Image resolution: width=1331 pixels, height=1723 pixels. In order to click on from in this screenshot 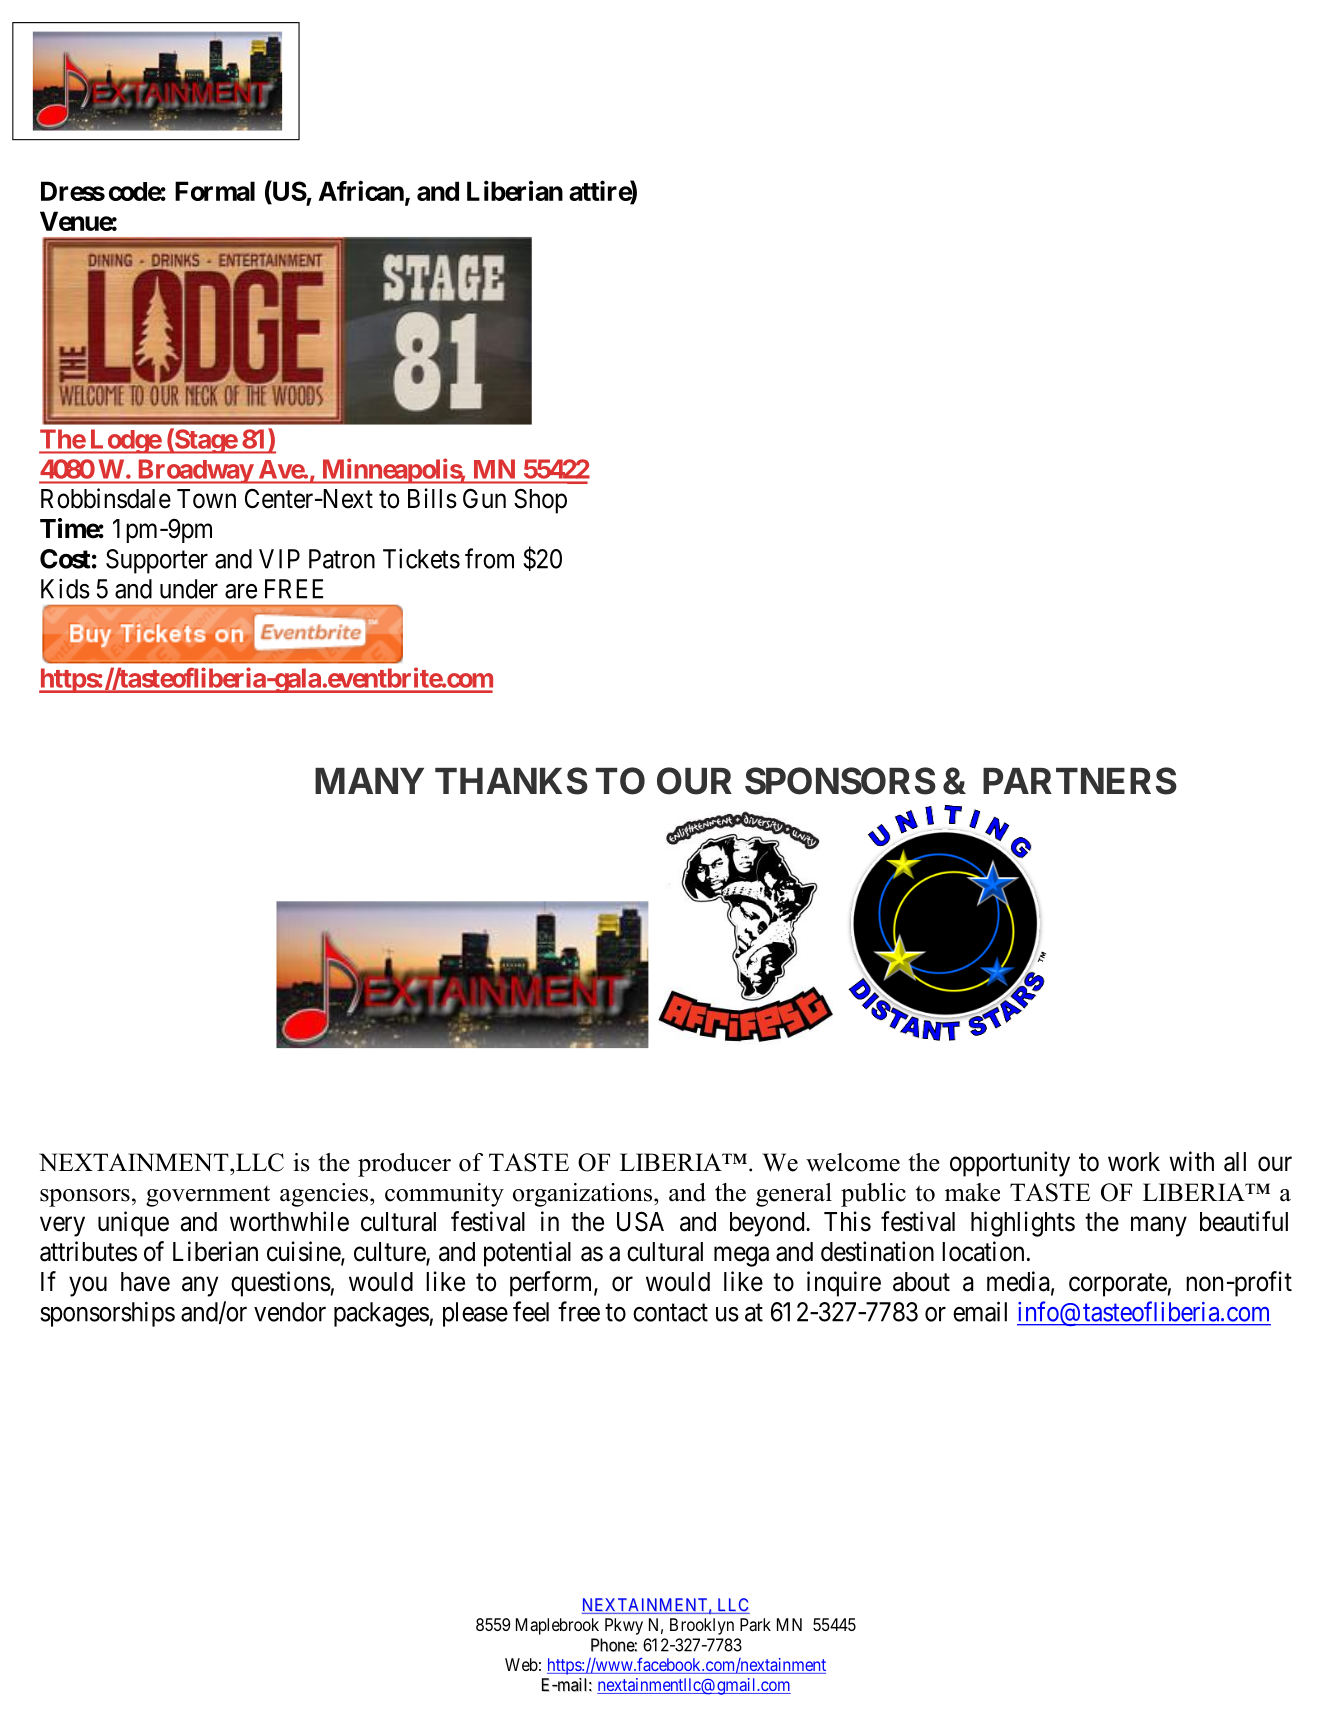, I will do `click(489, 558)`.
